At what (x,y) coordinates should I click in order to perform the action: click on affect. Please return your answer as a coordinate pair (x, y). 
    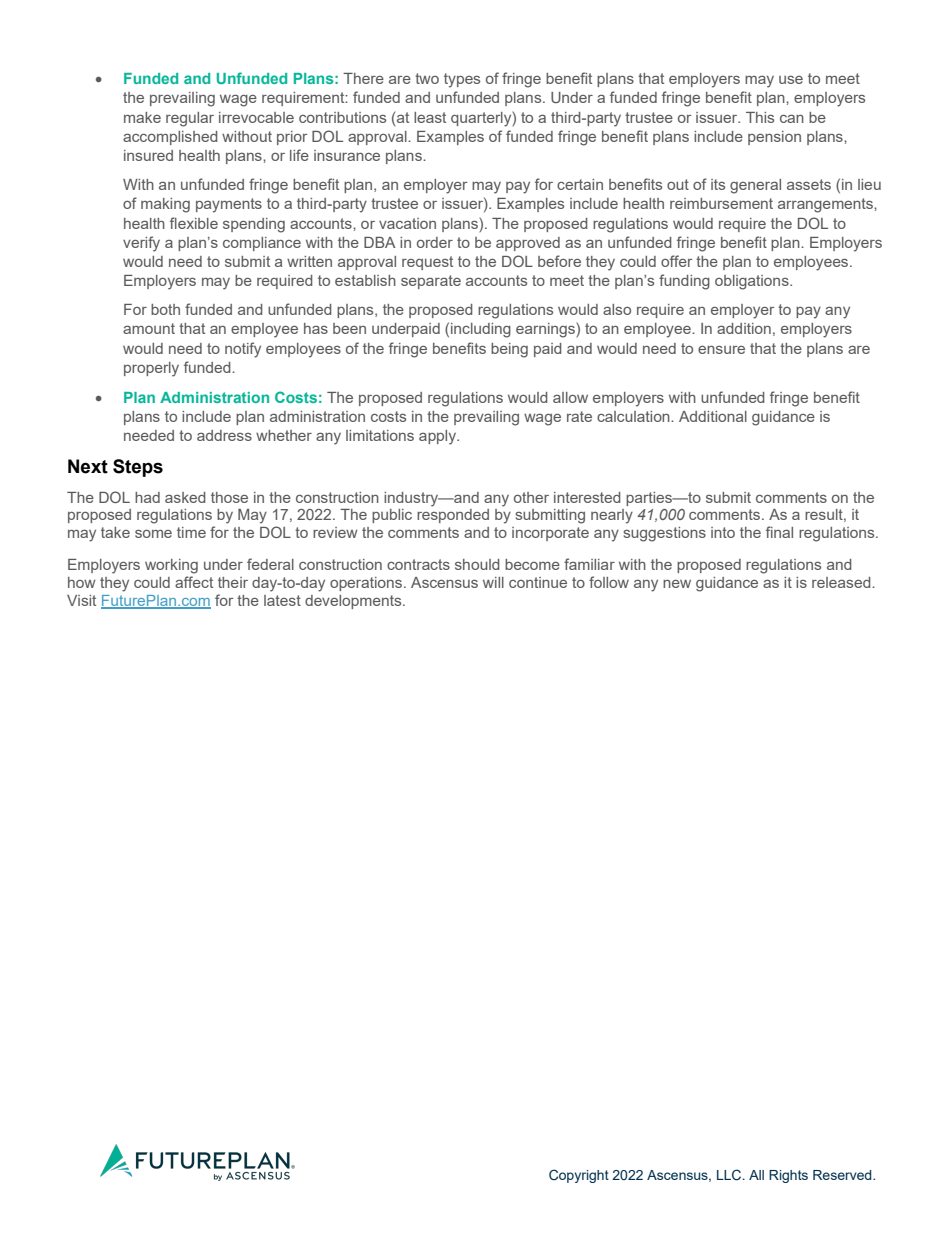
    Looking at the image, I should click on (194, 582).
